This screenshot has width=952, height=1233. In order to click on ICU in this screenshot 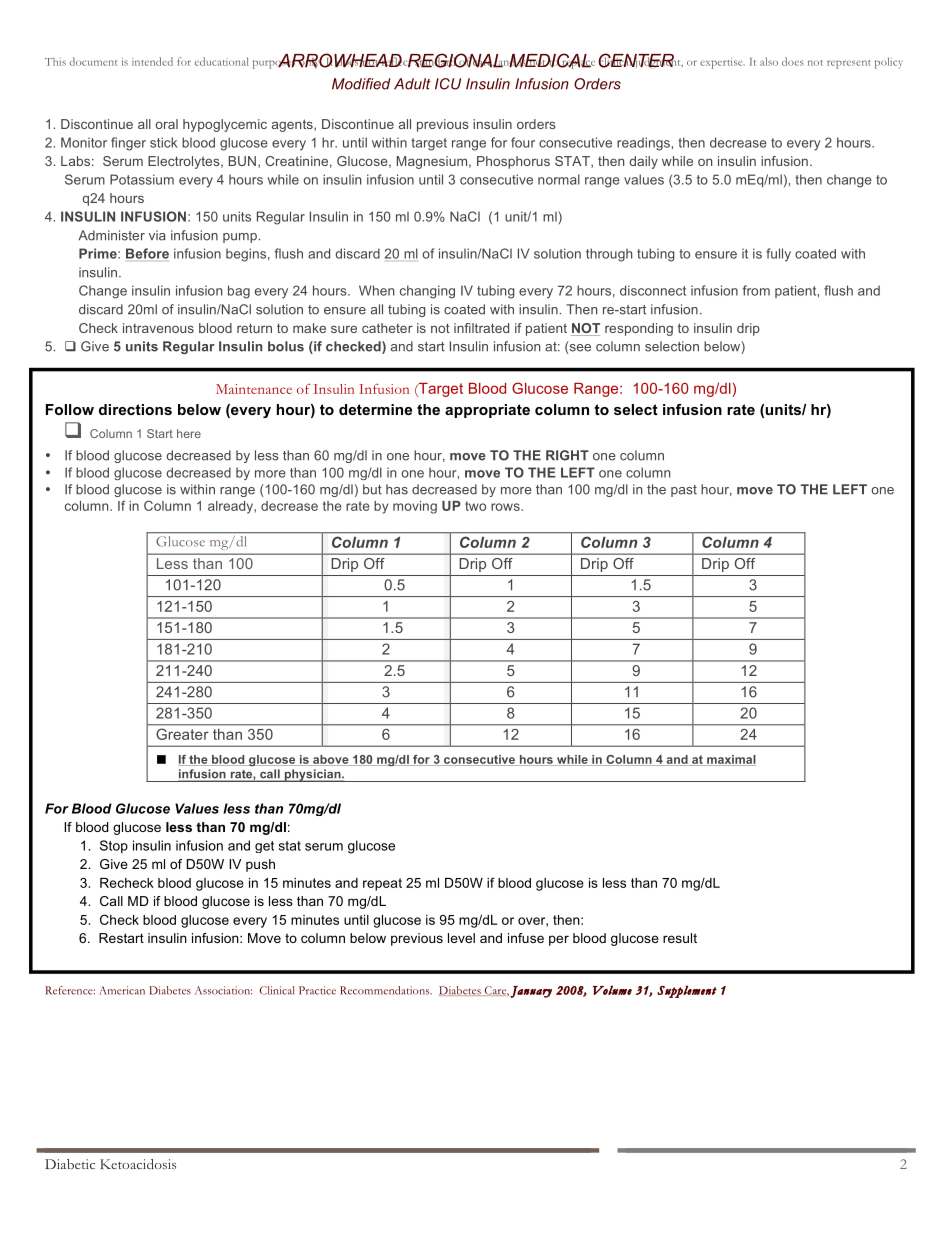, I will do `click(448, 84)`.
